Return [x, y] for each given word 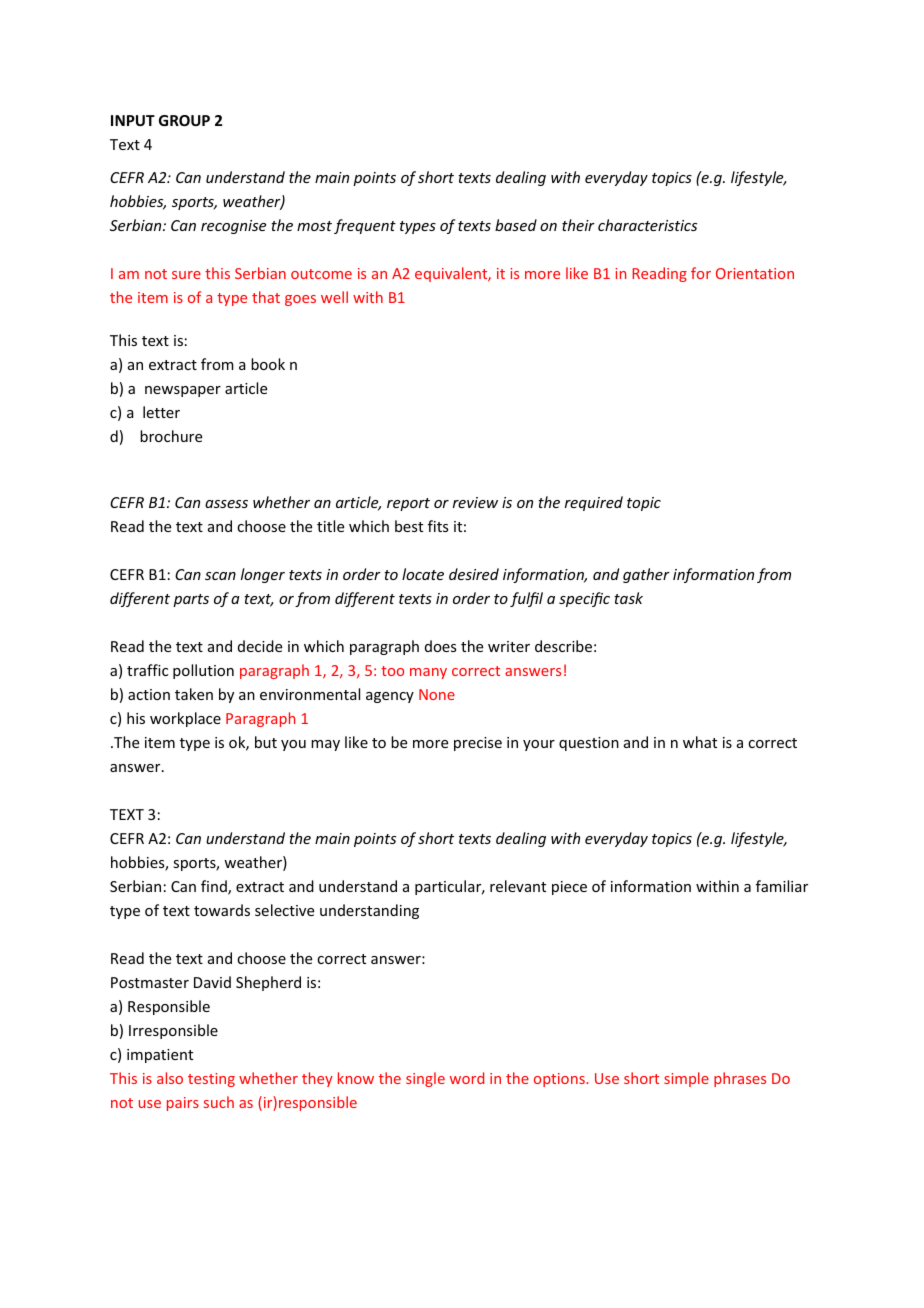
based [516, 225]
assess [226, 504]
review [475, 502]
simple [686, 1079]
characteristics [647, 225]
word [467, 1078]
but [266, 742]
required [594, 503]
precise [478, 744]
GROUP [184, 120]
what [700, 742]
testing [211, 1080]
